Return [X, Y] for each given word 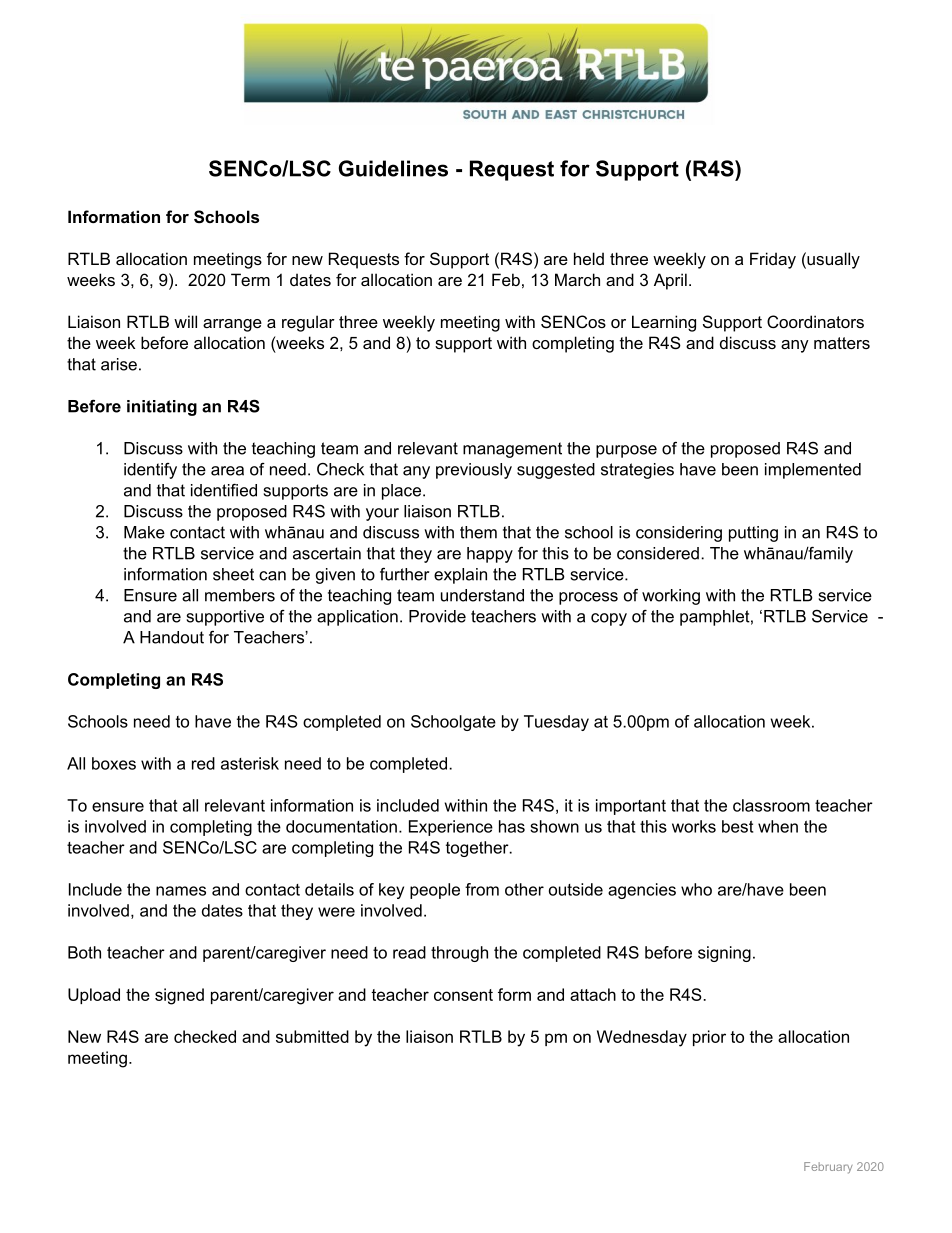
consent [463, 995]
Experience [451, 828]
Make [144, 532]
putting [753, 534]
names [181, 891]
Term [250, 279]
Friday [773, 260]
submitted [312, 1036]
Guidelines [393, 168]
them [478, 532]
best [737, 826]
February [828, 1168]
